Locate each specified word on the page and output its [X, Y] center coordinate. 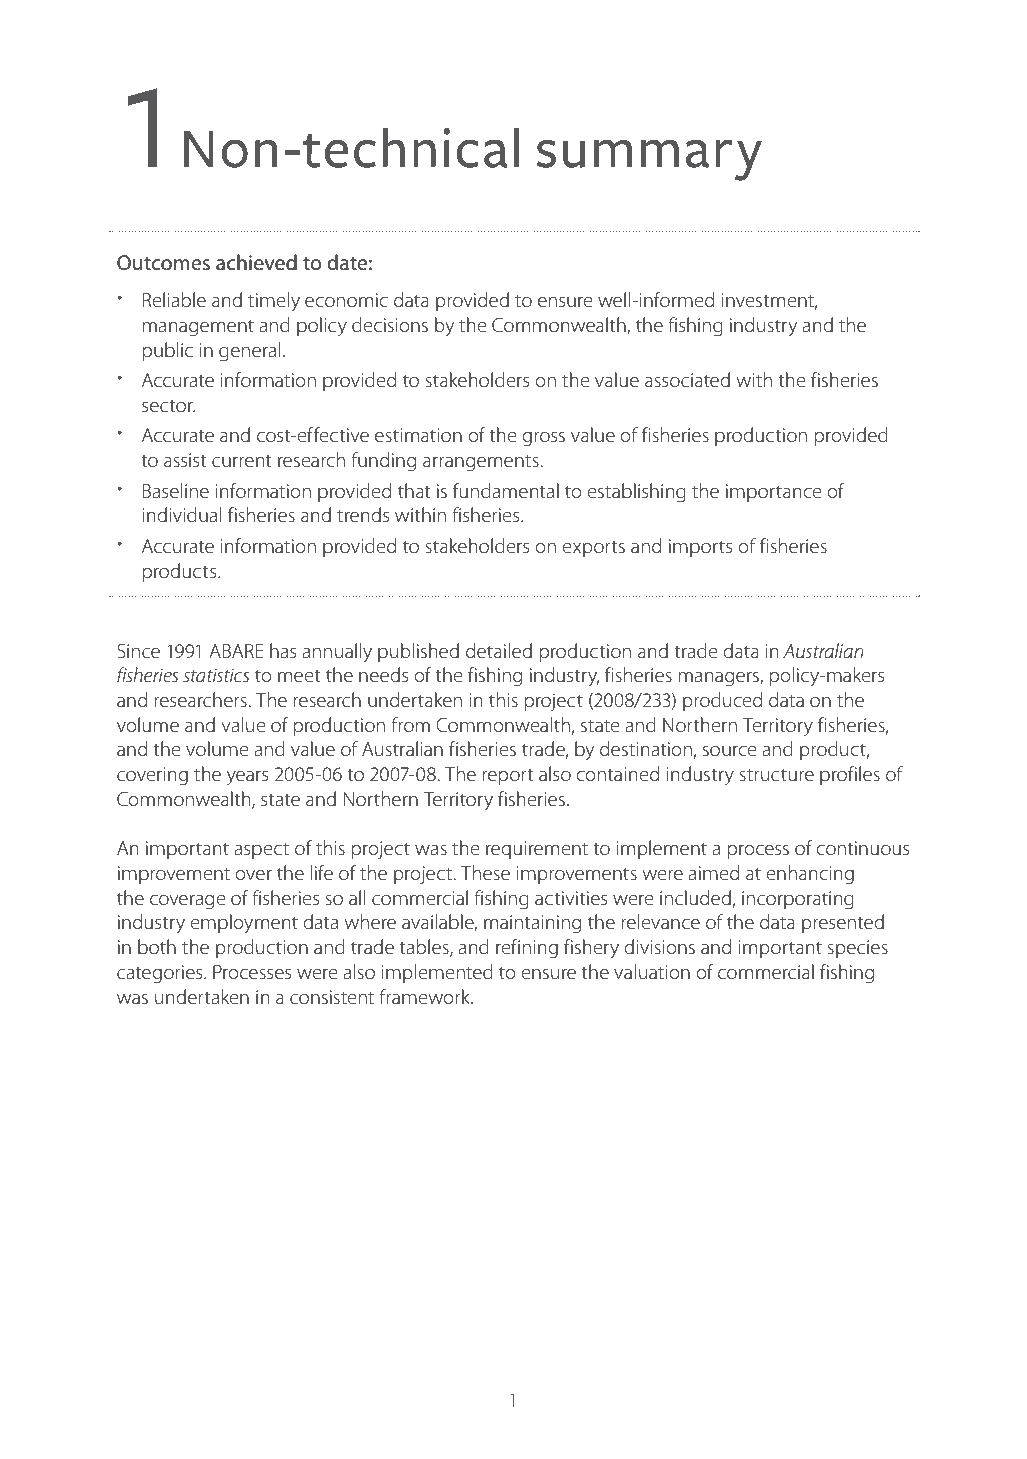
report [508, 777]
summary [649, 160]
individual [181, 515]
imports [700, 548]
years [247, 778]
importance [774, 493]
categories [161, 974]
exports [593, 549]
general [249, 352]
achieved [256, 262]
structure [776, 775]
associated [687, 380]
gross [543, 439]
